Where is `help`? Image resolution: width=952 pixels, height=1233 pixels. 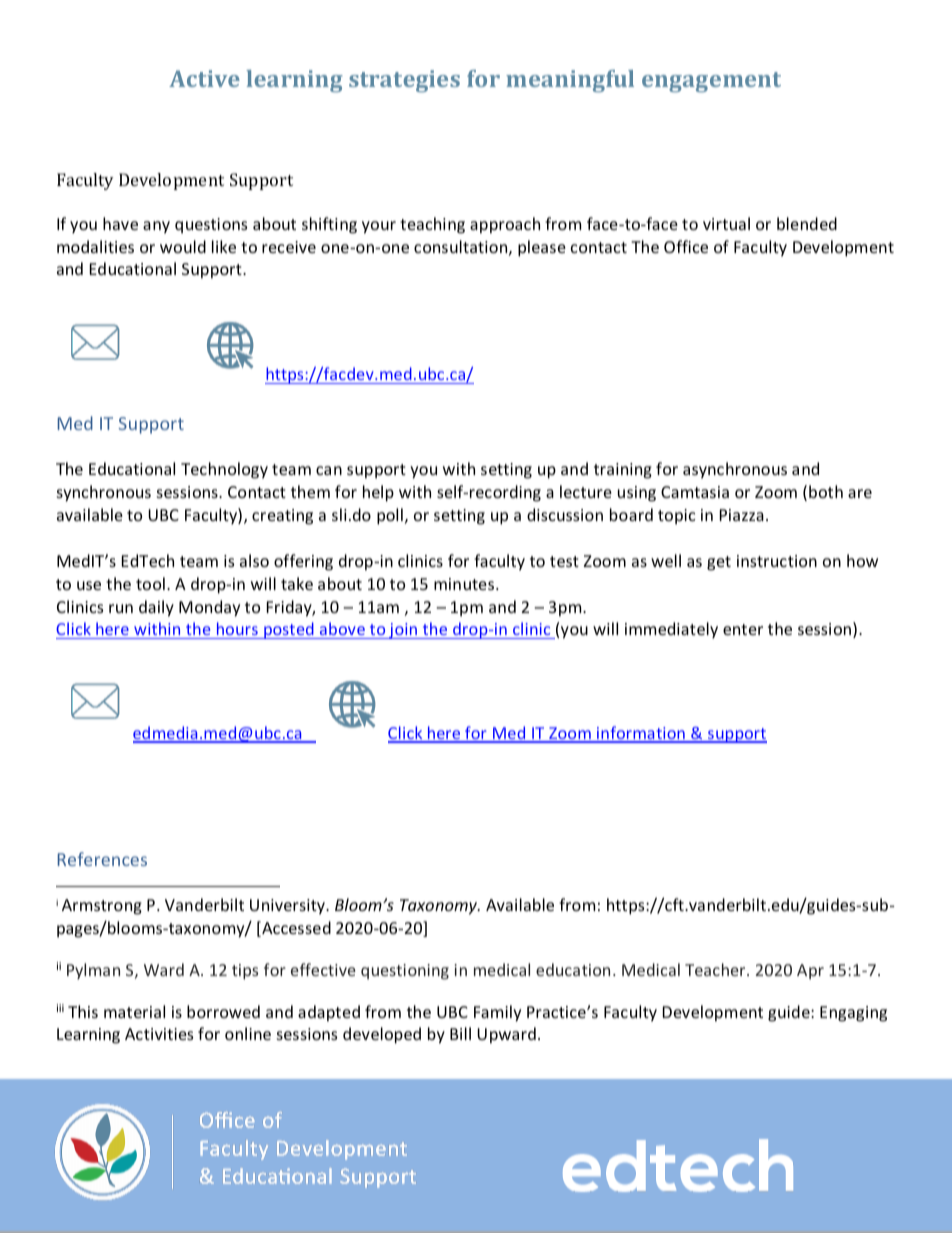 help is located at coordinates (378, 493).
